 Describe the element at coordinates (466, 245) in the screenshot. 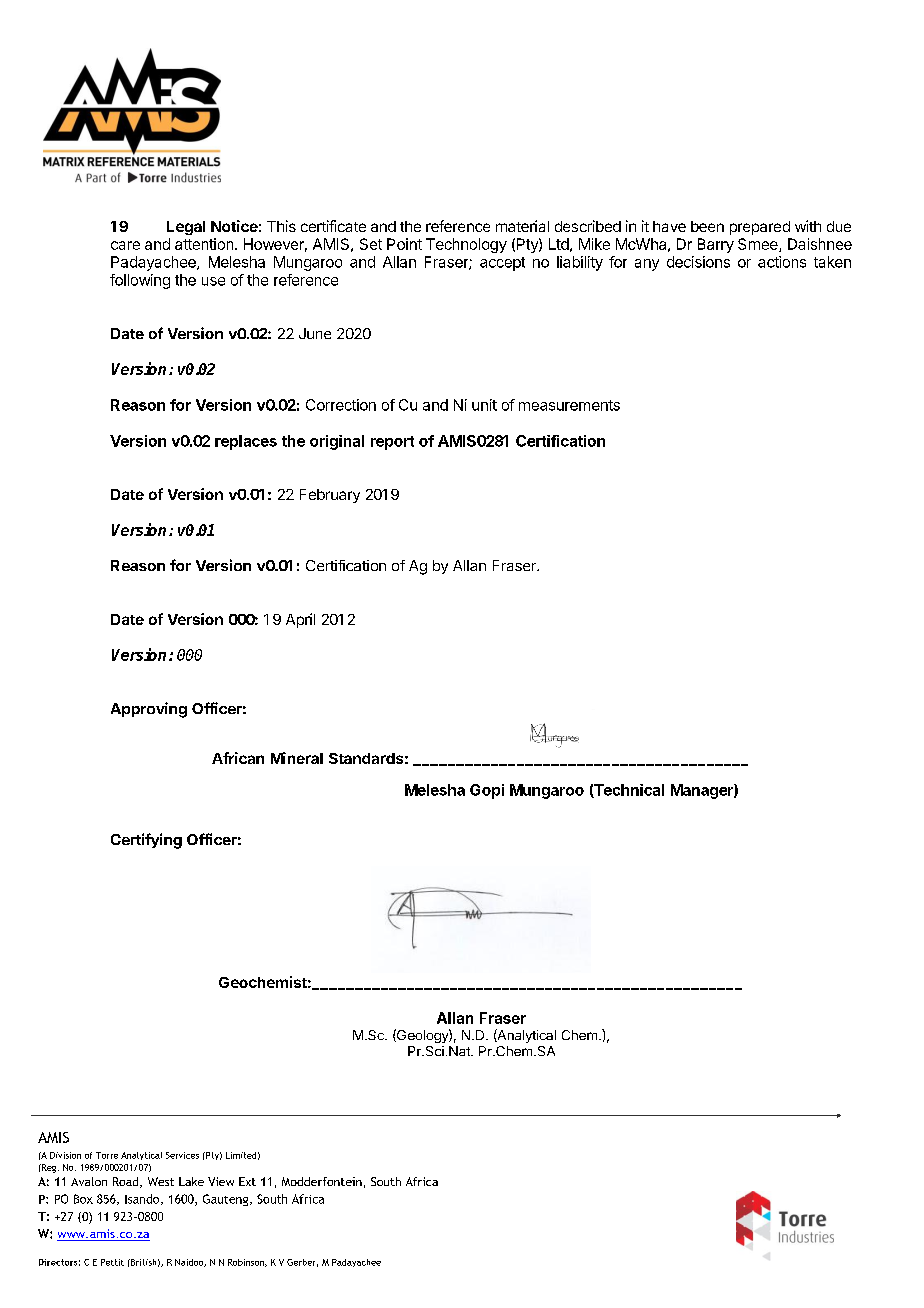

I see `Technology` at that location.
